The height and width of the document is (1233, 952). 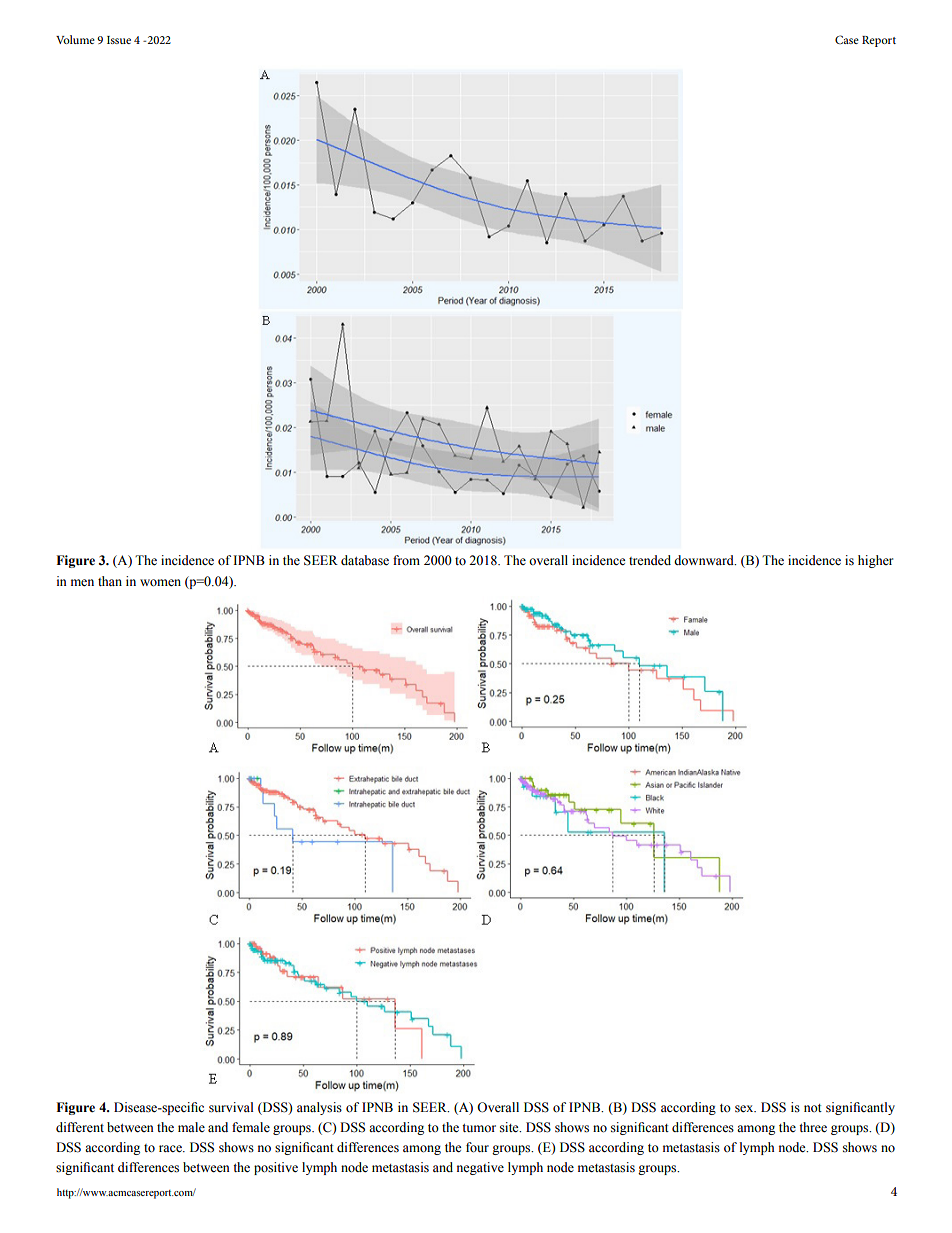 I want to click on tumor, so click(x=479, y=1128).
